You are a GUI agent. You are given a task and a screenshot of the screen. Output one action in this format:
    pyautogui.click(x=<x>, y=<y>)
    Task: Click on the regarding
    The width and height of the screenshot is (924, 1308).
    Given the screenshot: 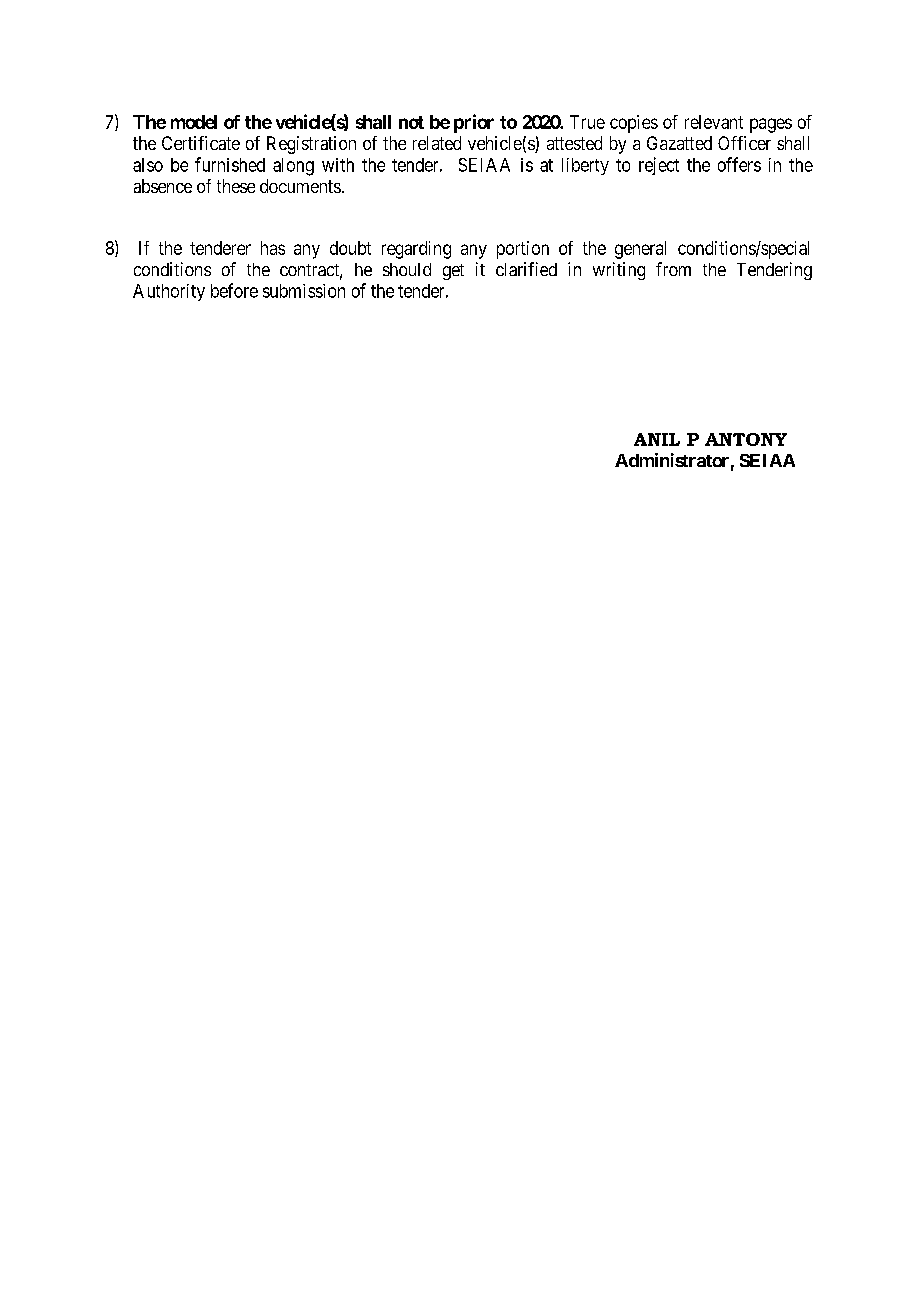 What is the action you would take?
    pyautogui.click(x=416, y=250)
